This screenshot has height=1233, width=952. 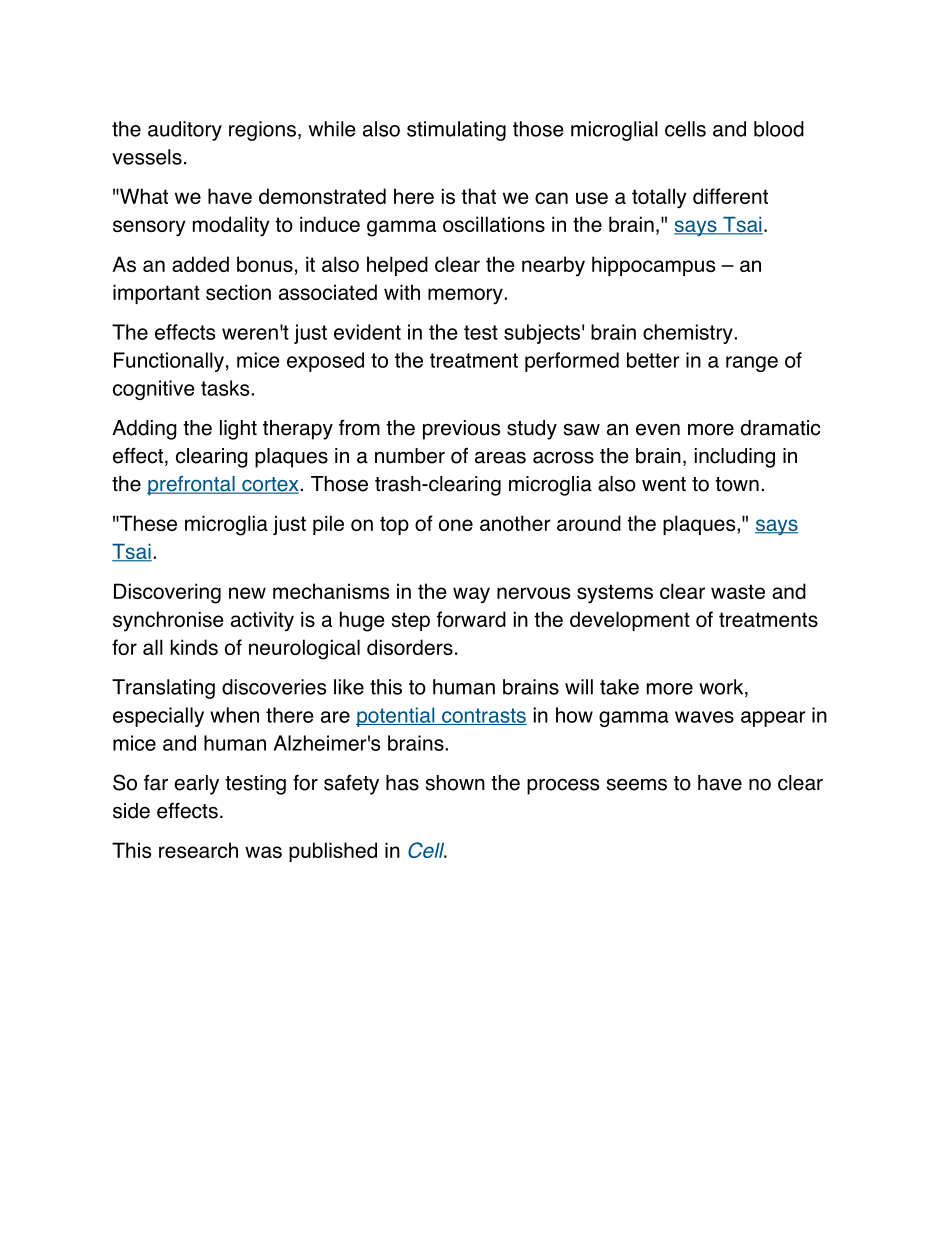 What do you see at coordinates (198, 850) in the screenshot?
I see `research` at bounding box center [198, 850].
